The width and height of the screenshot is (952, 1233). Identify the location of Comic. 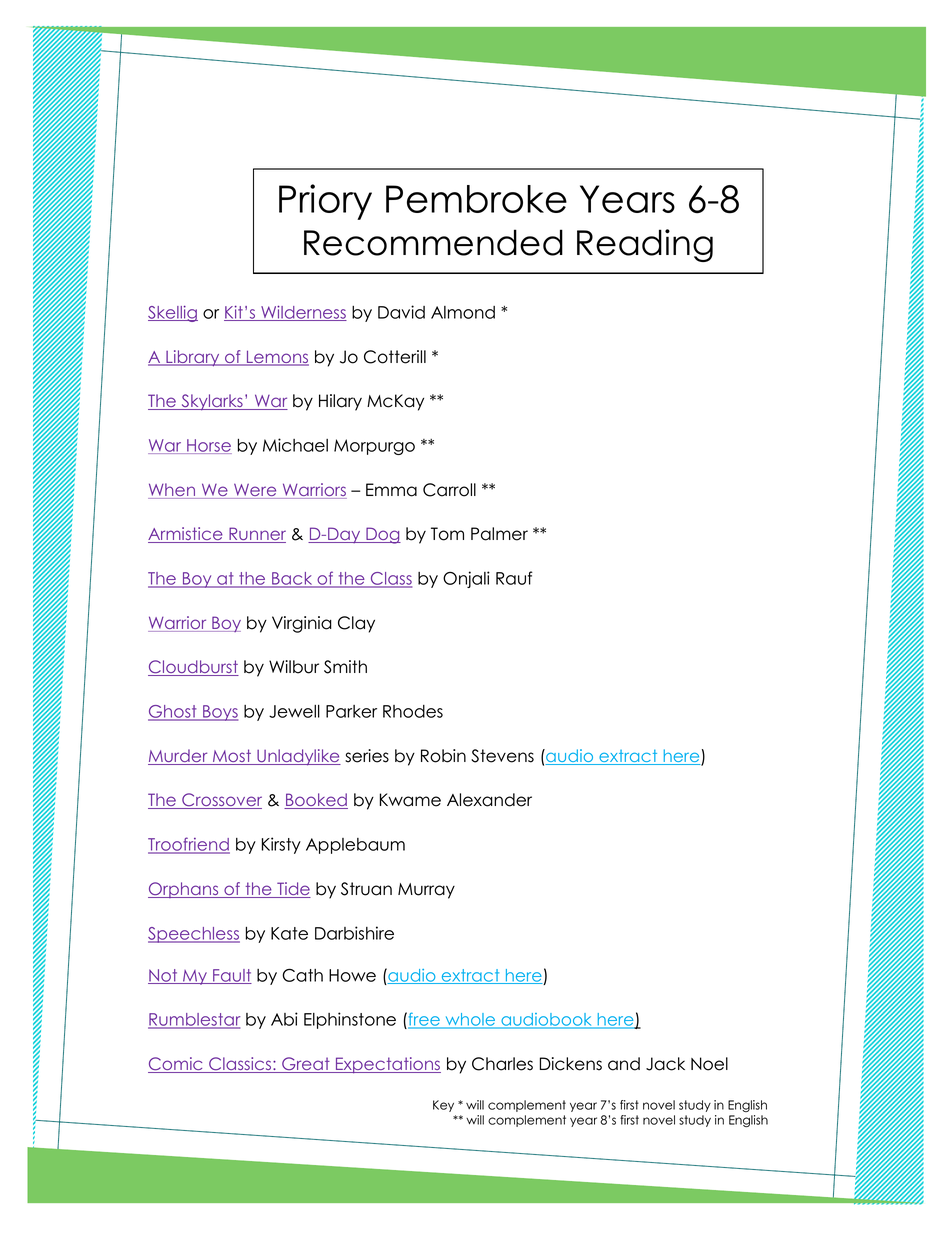
(176, 1065).
